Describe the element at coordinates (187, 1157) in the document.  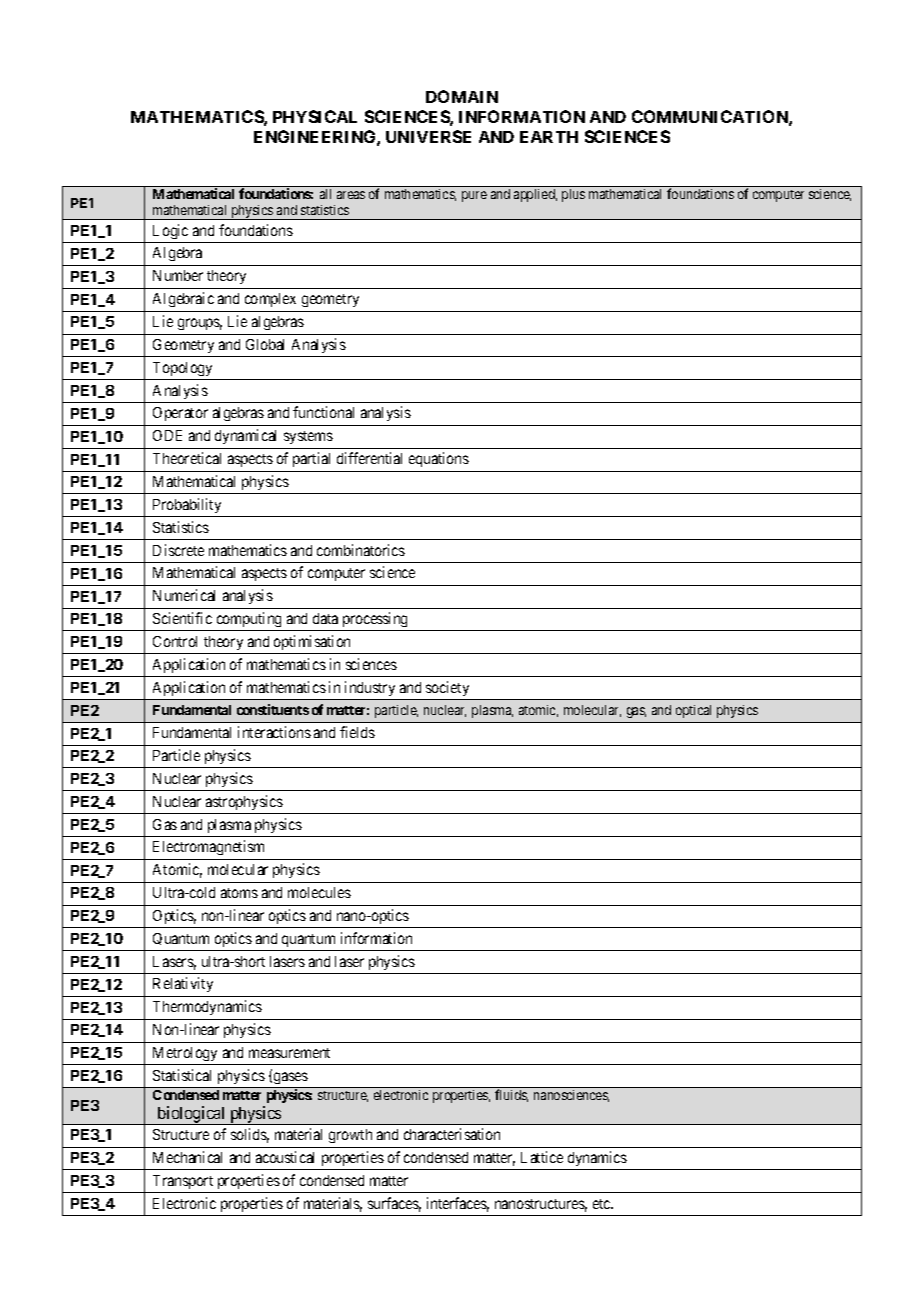
I see `Mechanical` at that location.
